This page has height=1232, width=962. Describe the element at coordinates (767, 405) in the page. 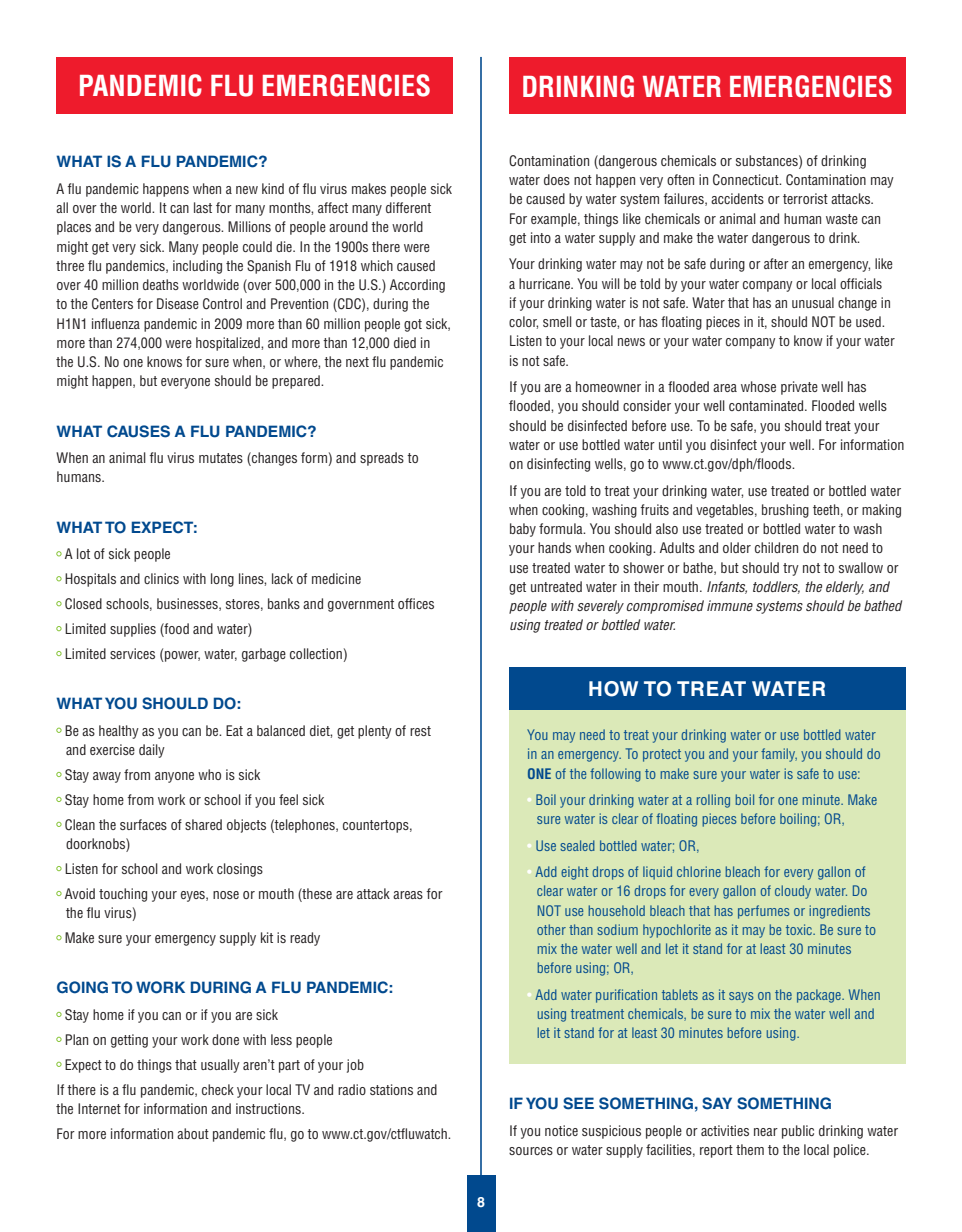

I see `contaminated` at that location.
